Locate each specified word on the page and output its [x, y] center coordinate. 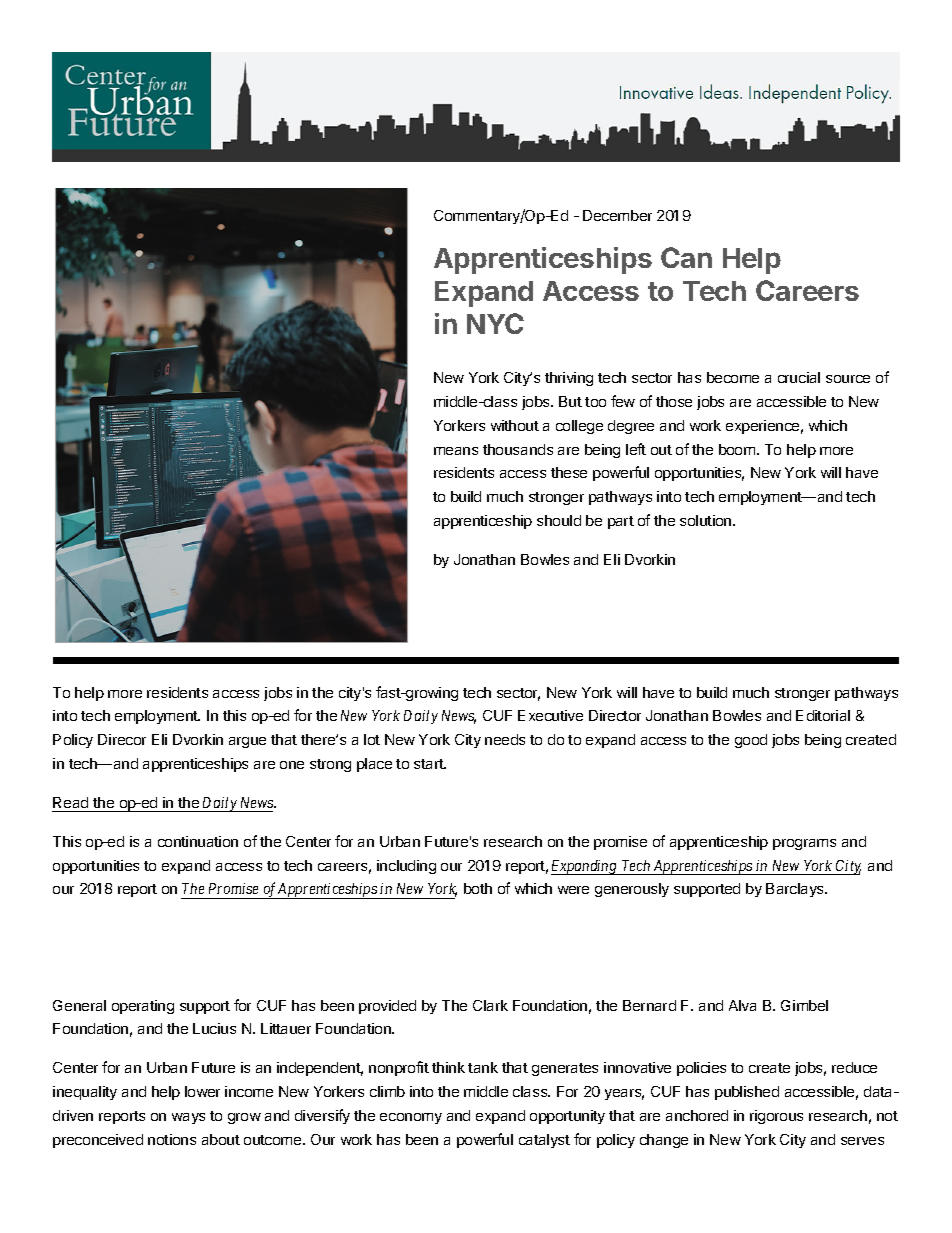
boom [738, 449]
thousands [518, 449]
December [617, 215]
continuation [198, 841]
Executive [550, 715]
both [478, 888]
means [456, 451]
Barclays [796, 890]
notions [172, 1139]
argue [247, 742]
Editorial [823, 715]
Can [686, 257]
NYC [495, 323]
